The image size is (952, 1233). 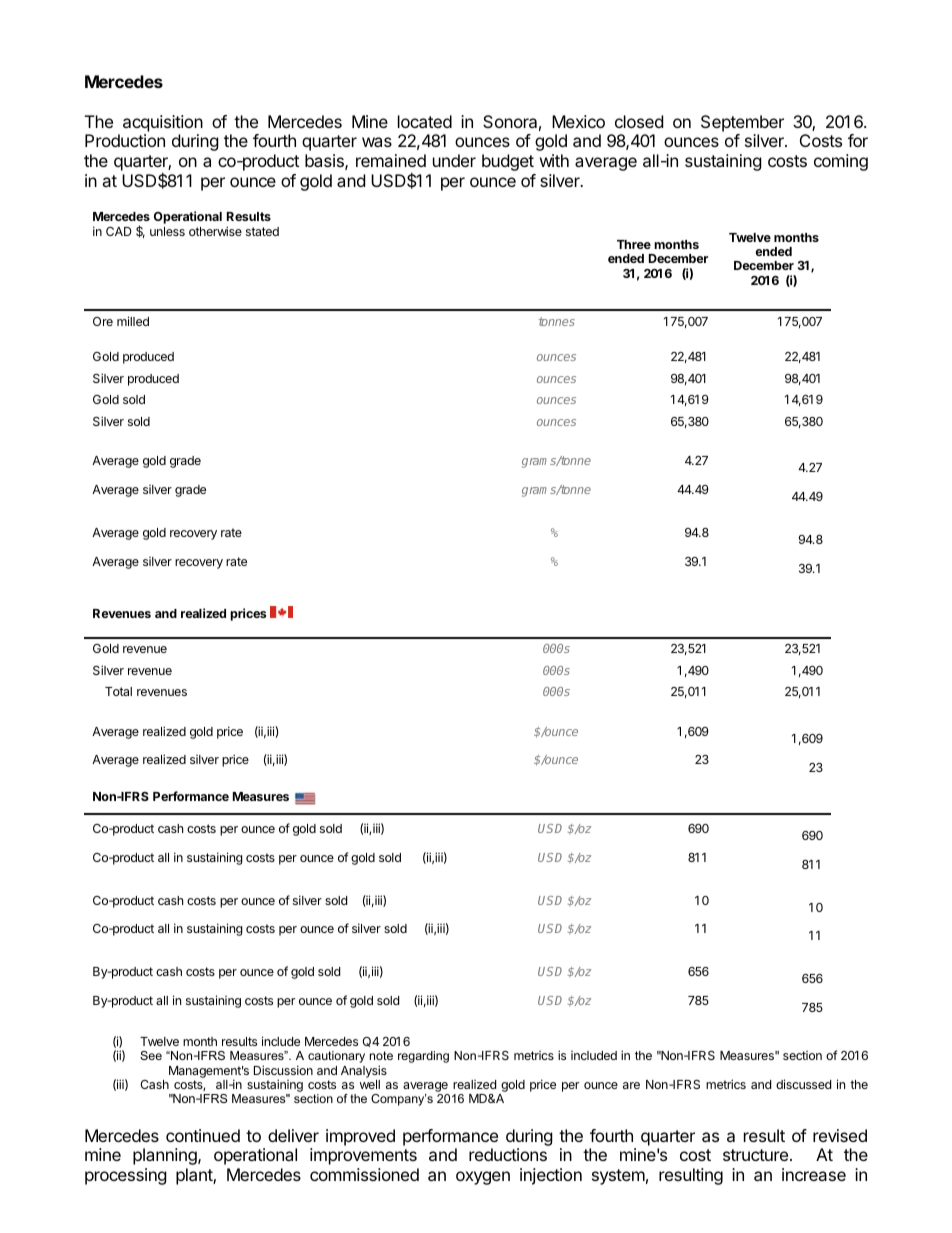 What do you see at coordinates (163, 123) in the document?
I see `acquisition` at bounding box center [163, 123].
